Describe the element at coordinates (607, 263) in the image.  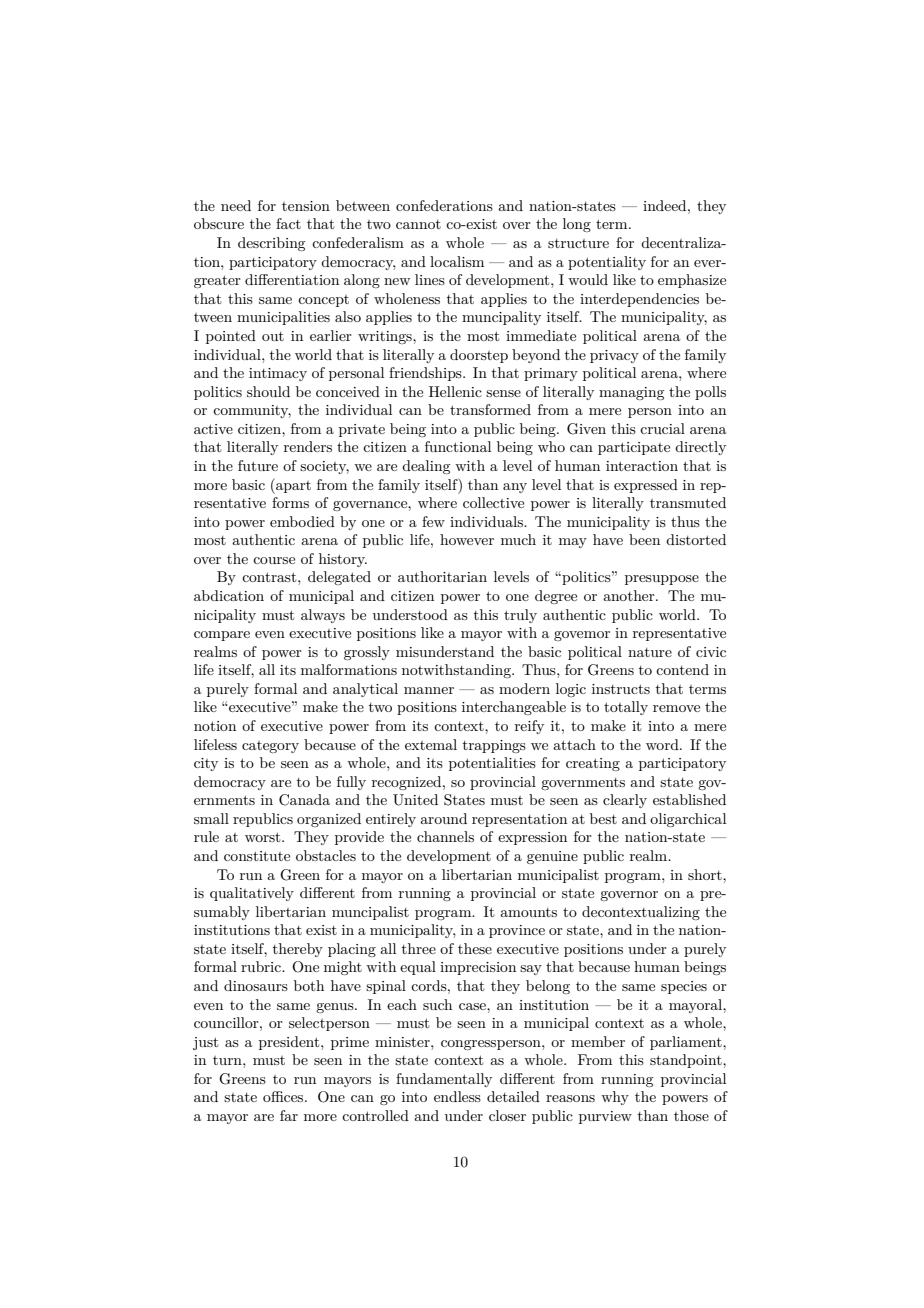
I see `potentiality` at that location.
